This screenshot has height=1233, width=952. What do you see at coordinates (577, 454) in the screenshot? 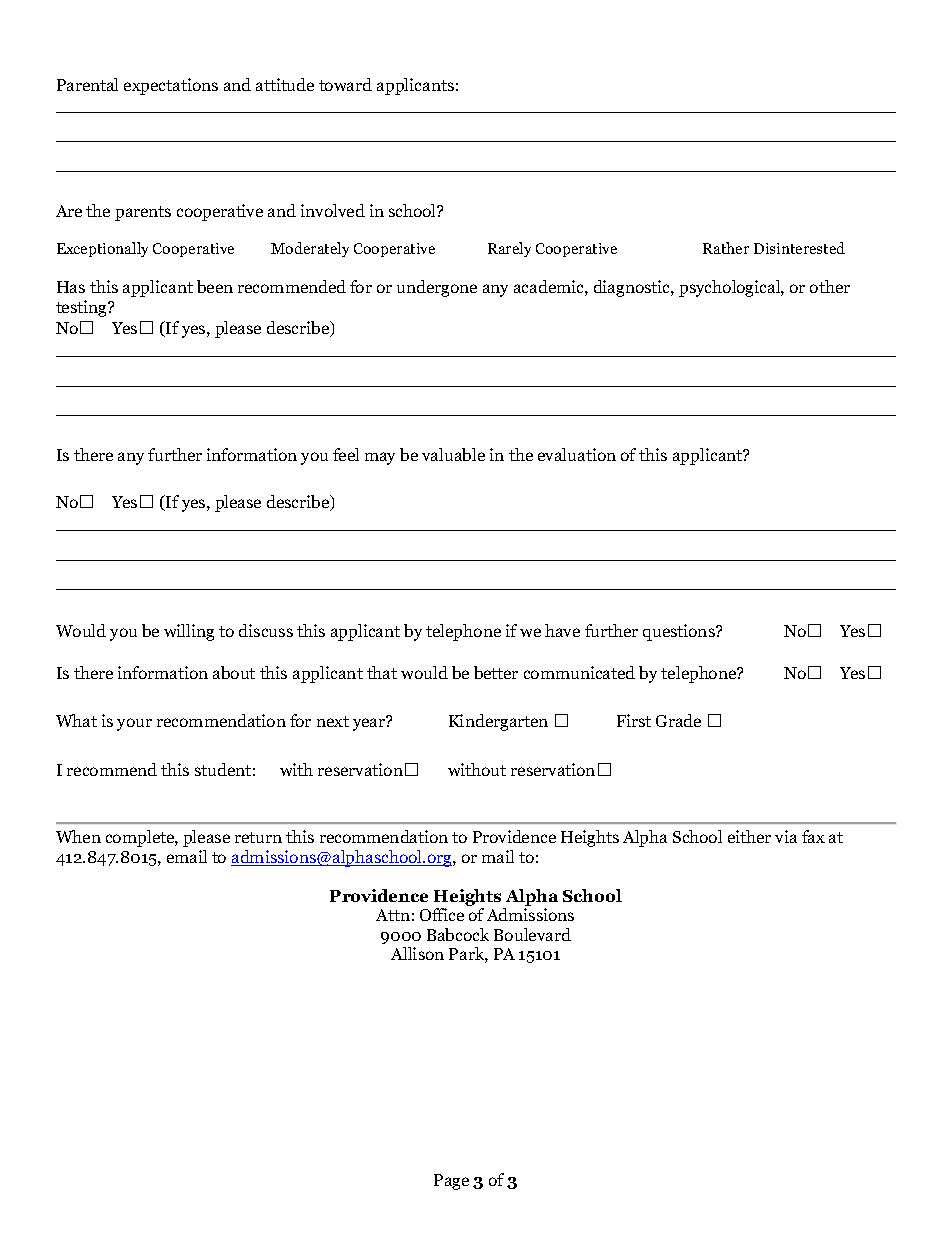
I see `evaluation` at bounding box center [577, 454].
